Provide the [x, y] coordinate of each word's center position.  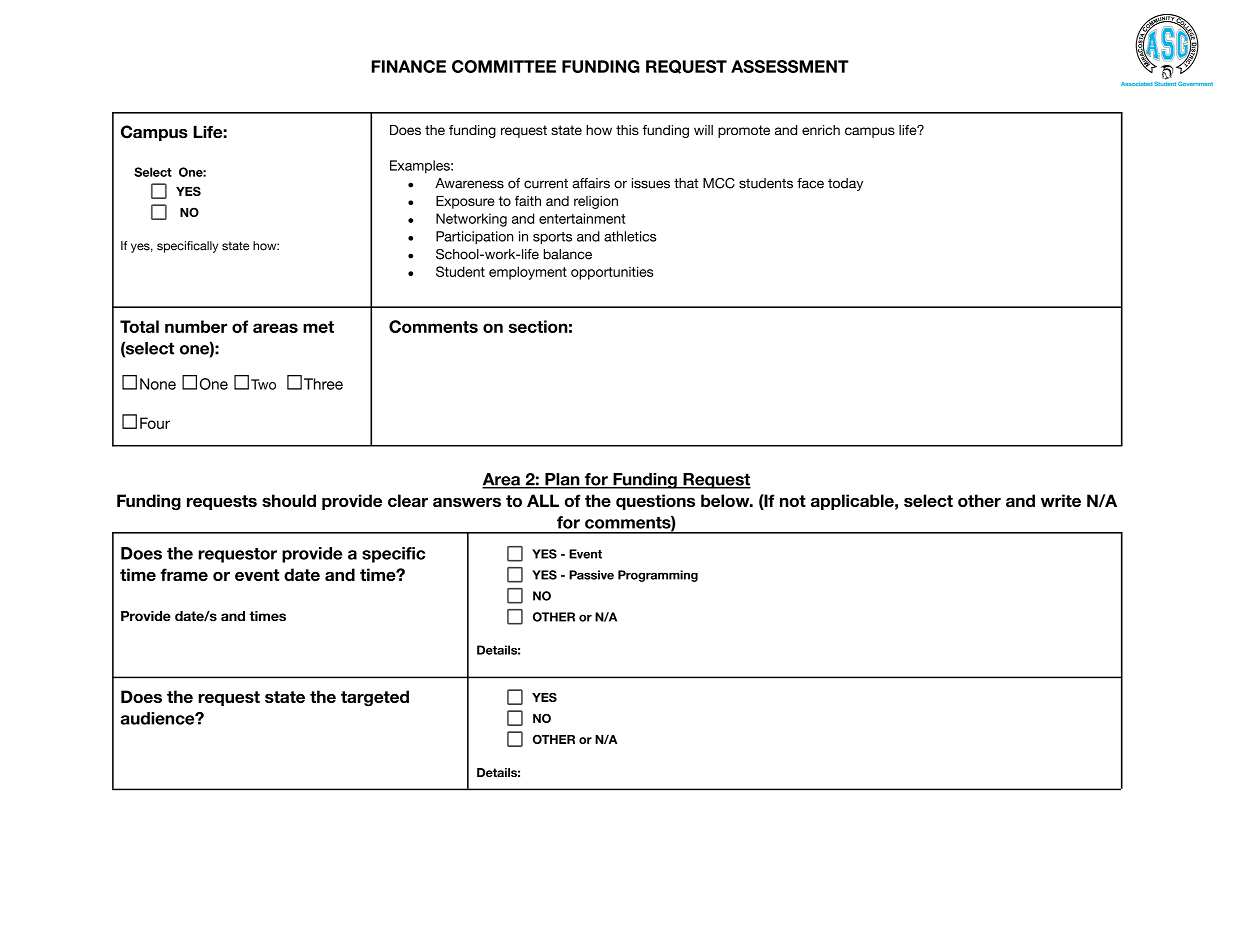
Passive [591, 575]
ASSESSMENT [790, 66]
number [196, 326]
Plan [562, 480]
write [1061, 500]
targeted [375, 698]
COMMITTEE [504, 66]
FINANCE [408, 66]
